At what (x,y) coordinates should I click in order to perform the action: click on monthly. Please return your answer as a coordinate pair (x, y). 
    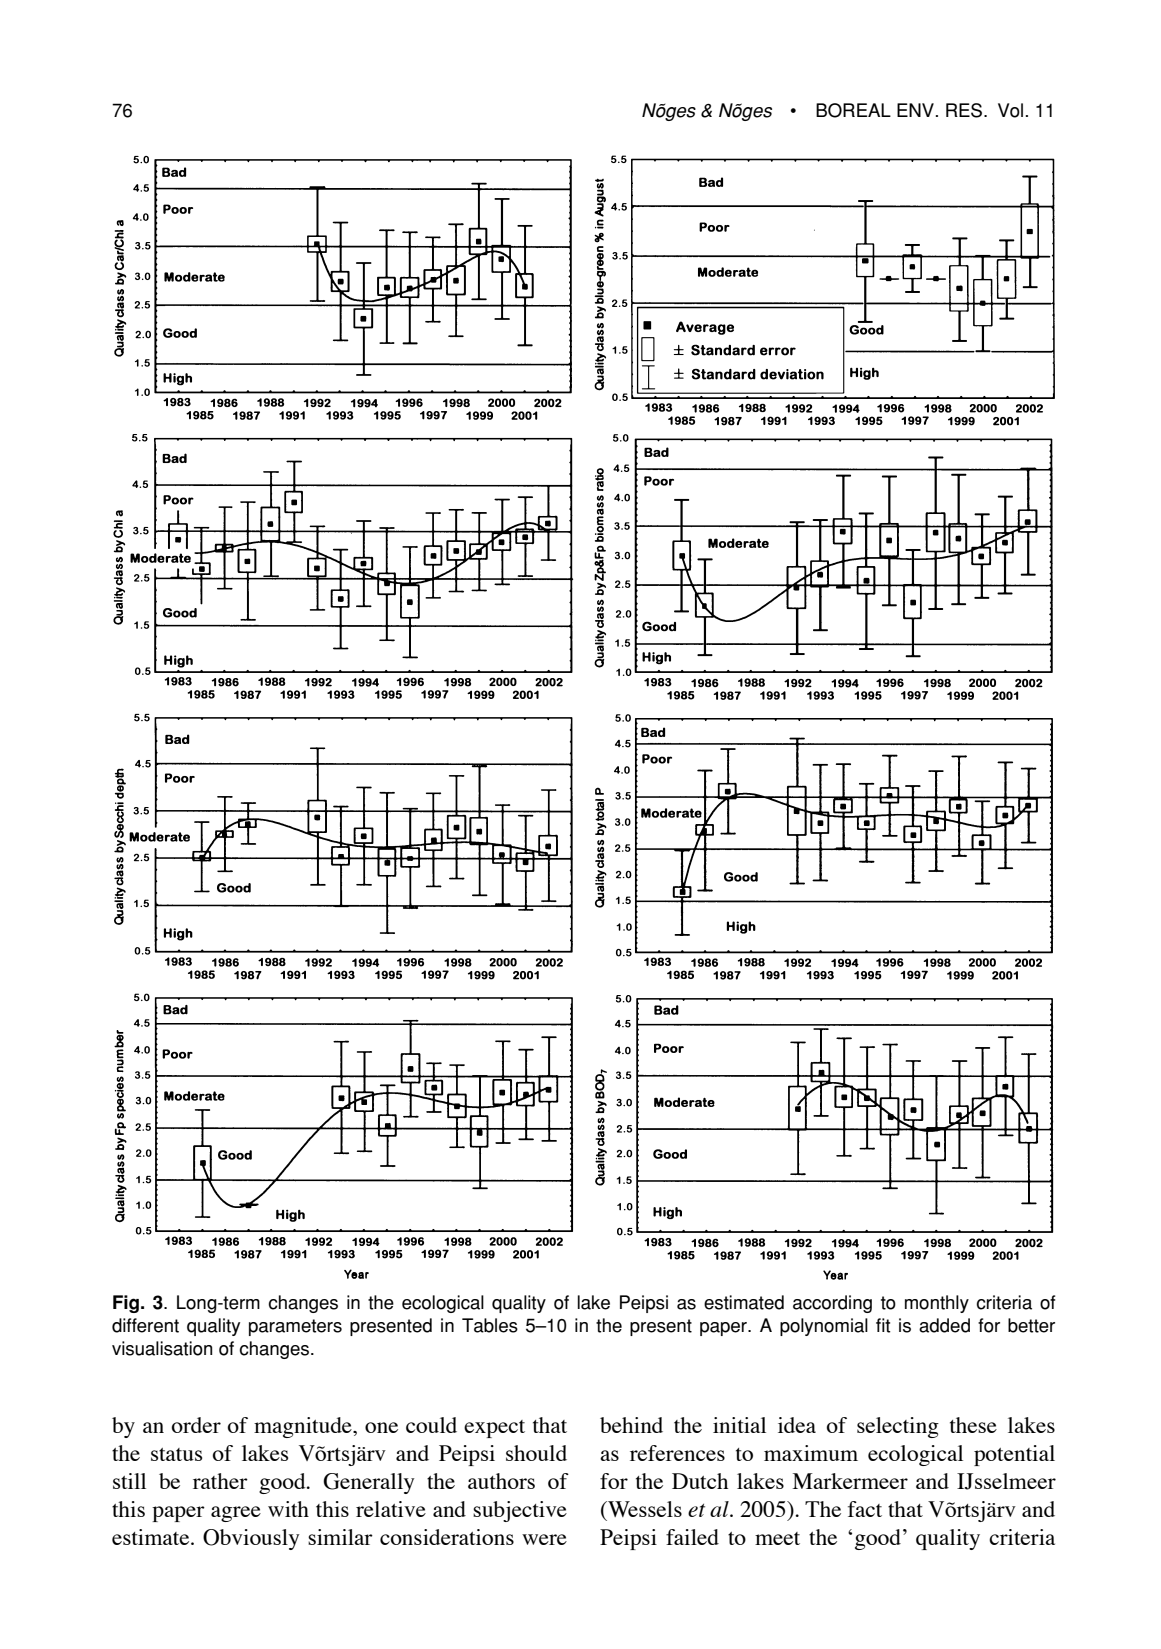
    Looking at the image, I should click on (937, 1304).
